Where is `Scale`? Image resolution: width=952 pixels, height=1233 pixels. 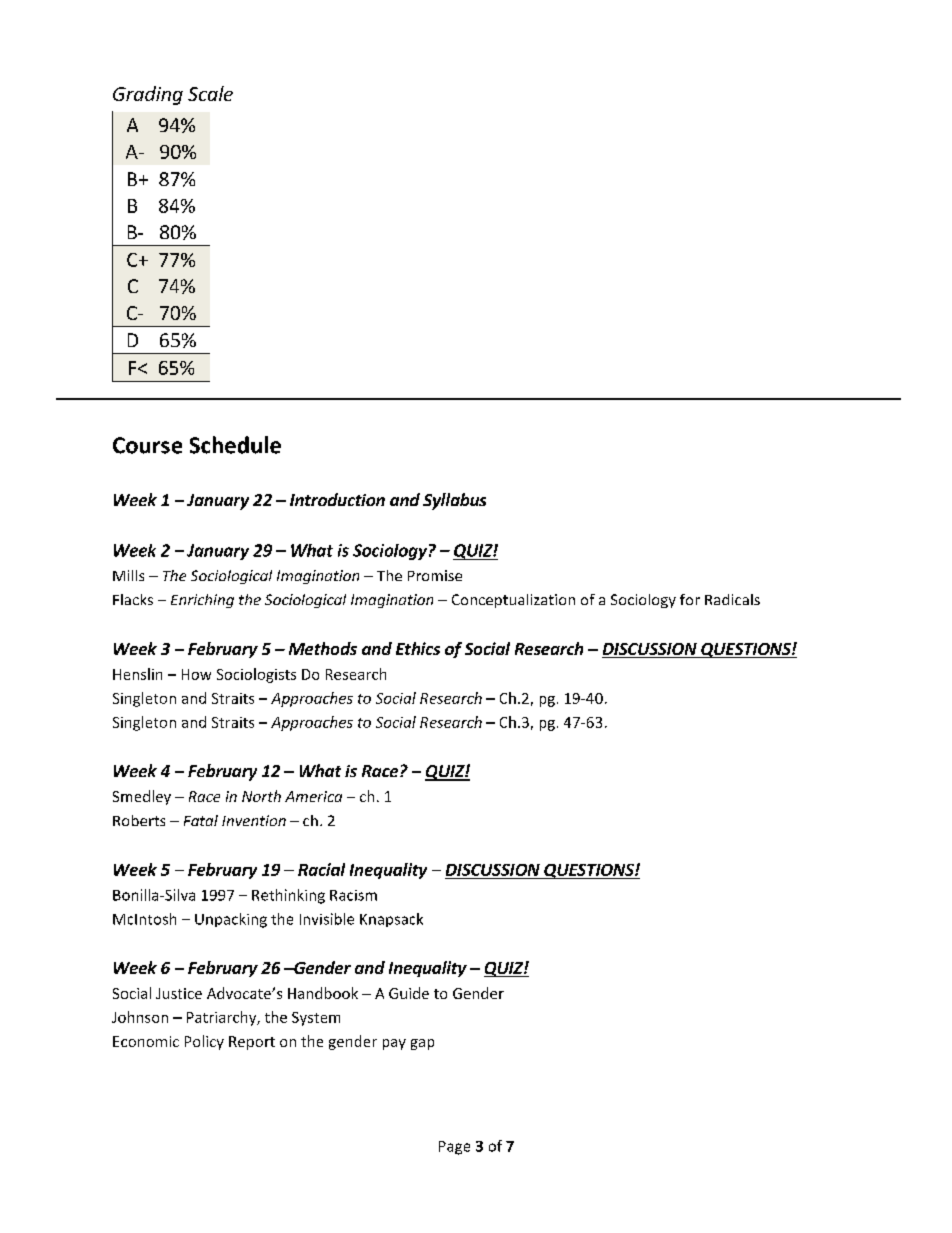
Scale is located at coordinates (210, 93).
